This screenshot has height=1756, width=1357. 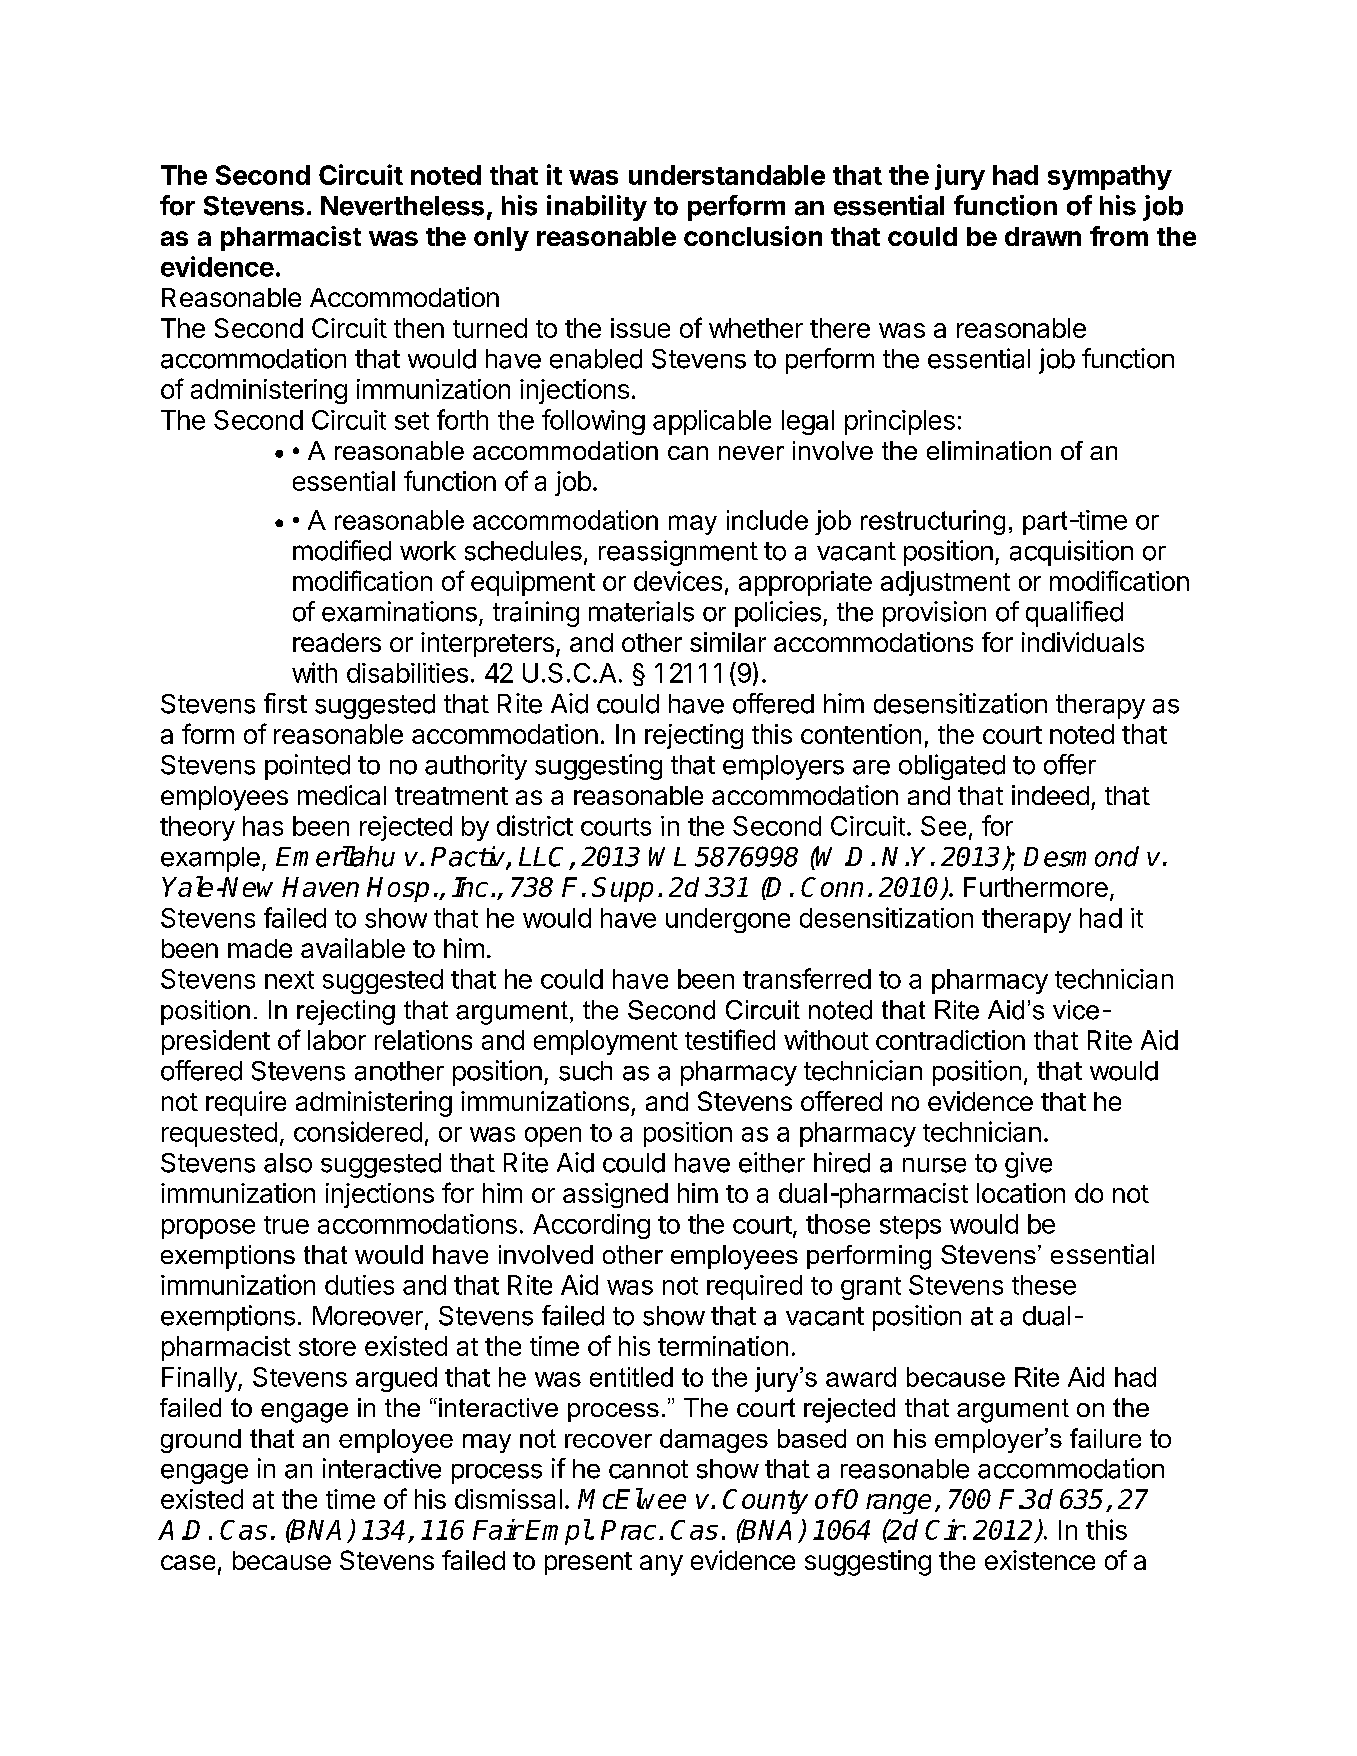 What do you see at coordinates (597, 208) in the screenshot?
I see `inability` at bounding box center [597, 208].
